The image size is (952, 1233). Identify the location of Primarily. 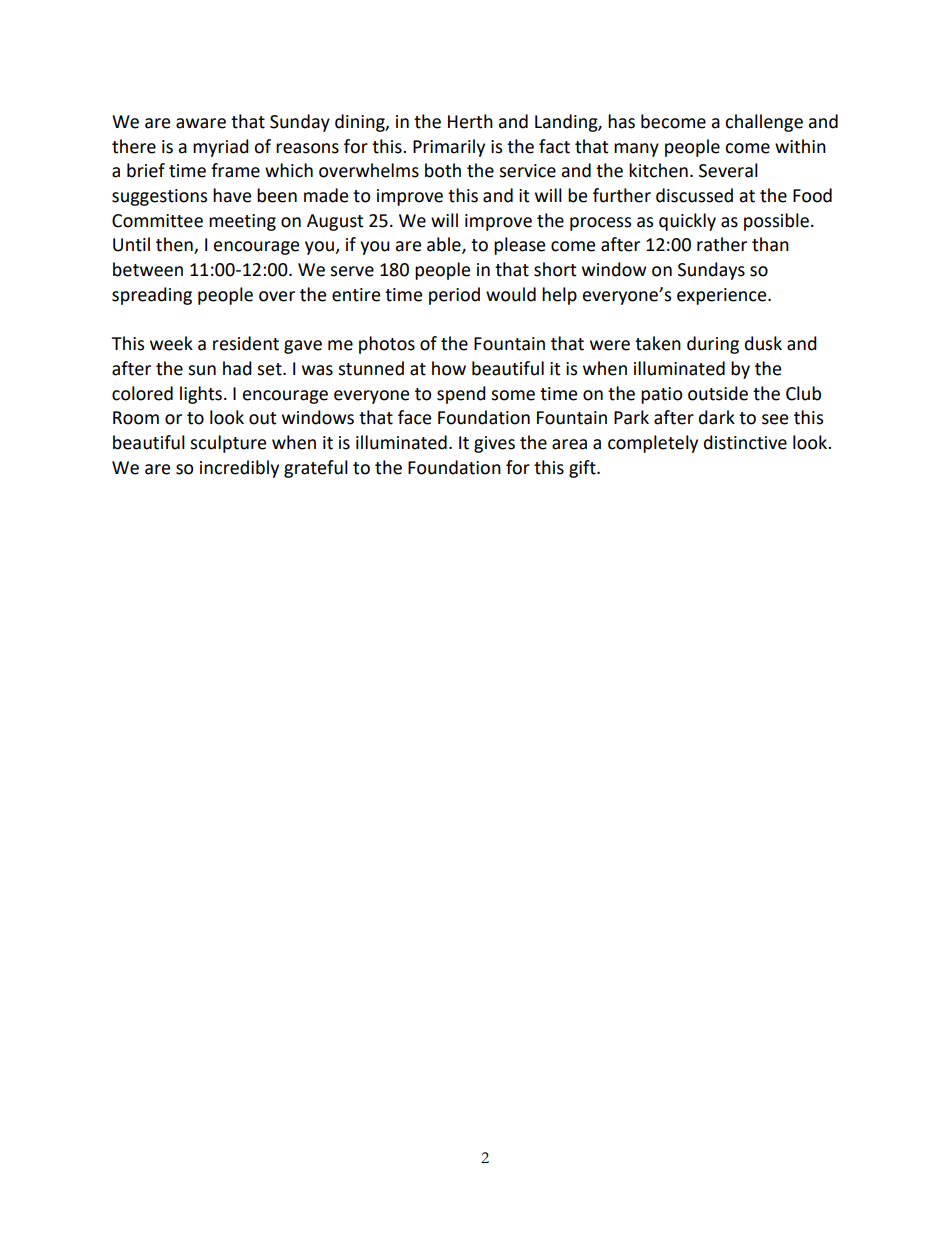
(449, 148).
